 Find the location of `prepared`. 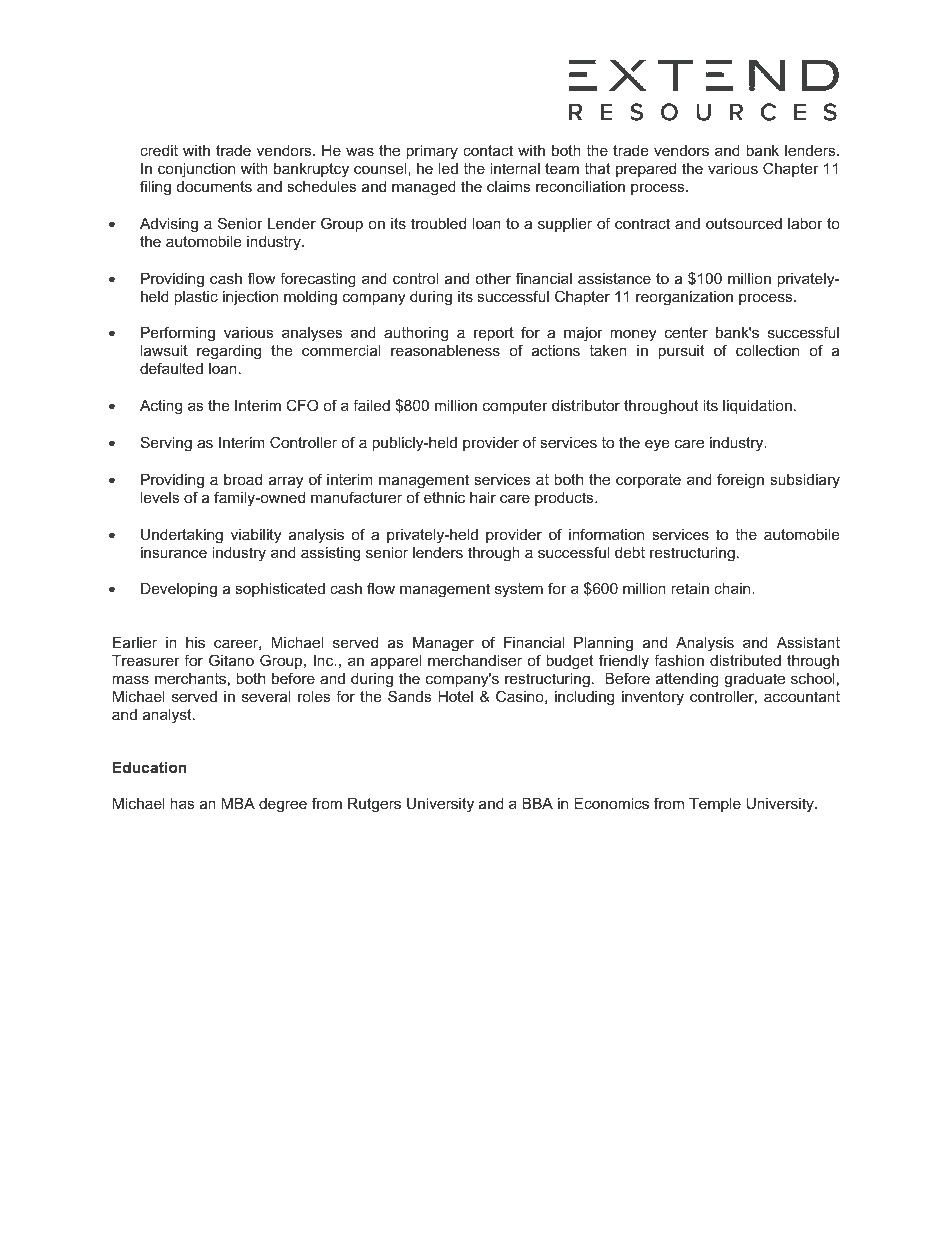

prepared is located at coordinates (646, 170).
